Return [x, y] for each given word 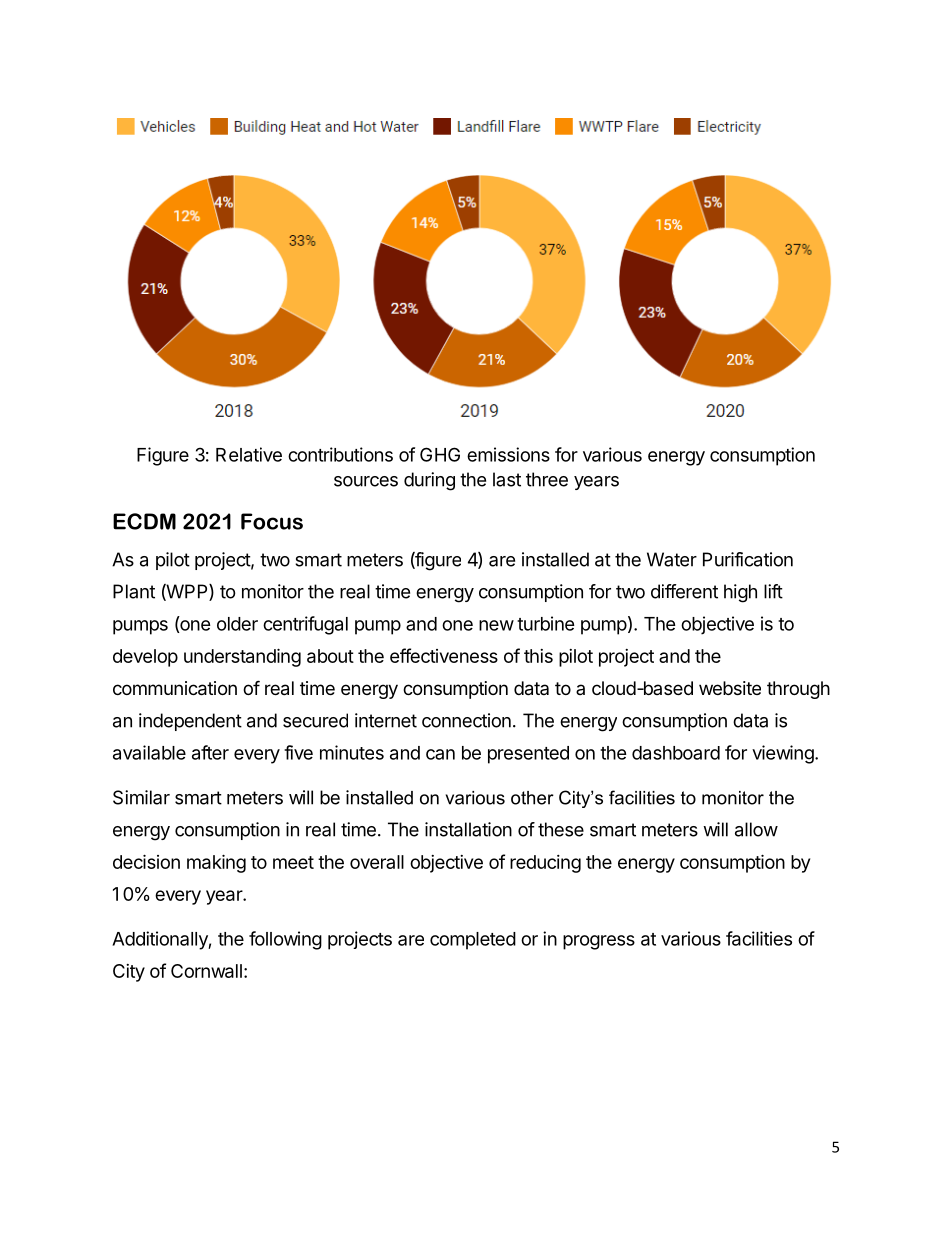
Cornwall [206, 971]
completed [473, 941]
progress [599, 942]
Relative [249, 454]
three [547, 479]
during [429, 481]
